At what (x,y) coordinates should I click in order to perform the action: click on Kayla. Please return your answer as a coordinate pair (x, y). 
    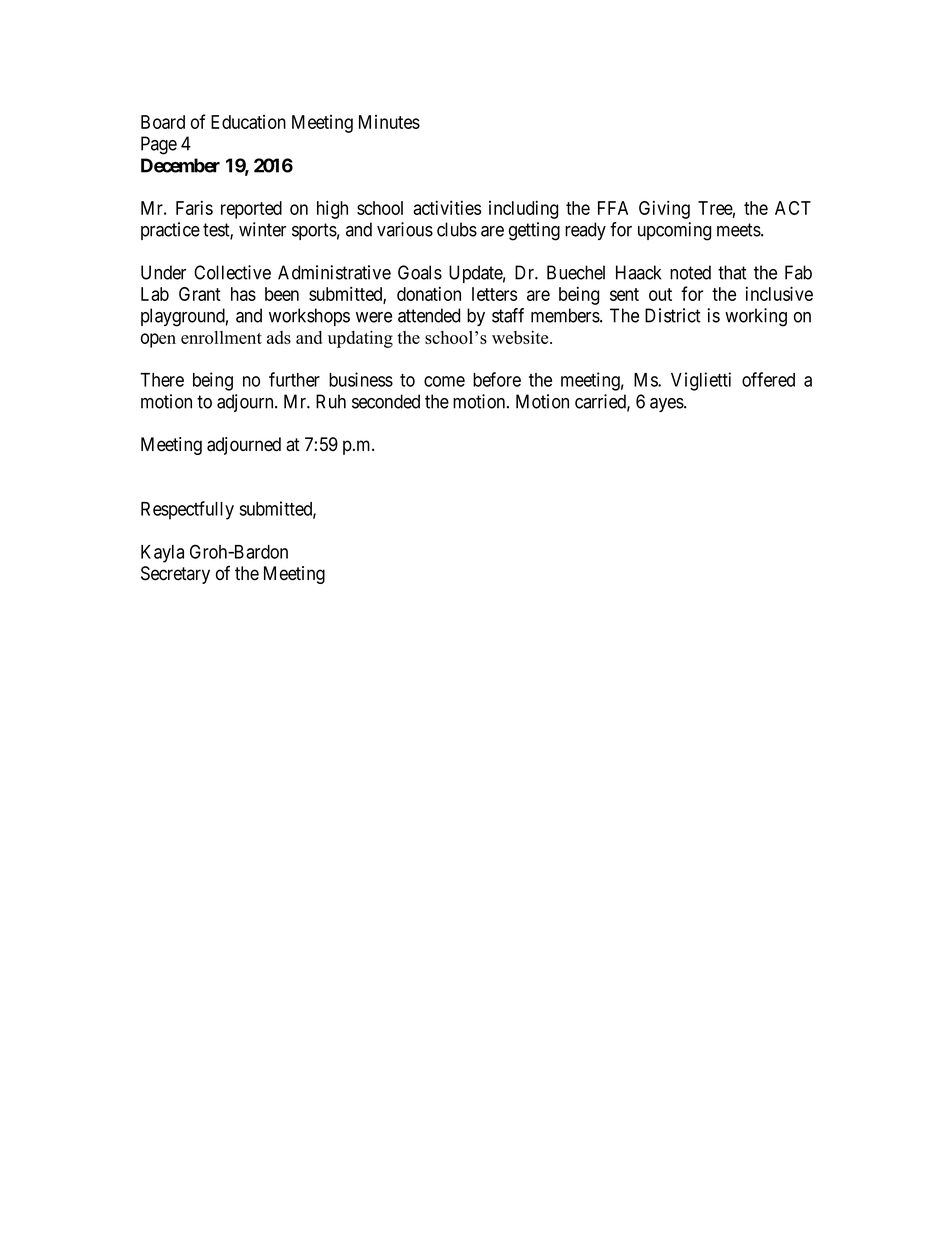
    Looking at the image, I should click on (162, 554).
